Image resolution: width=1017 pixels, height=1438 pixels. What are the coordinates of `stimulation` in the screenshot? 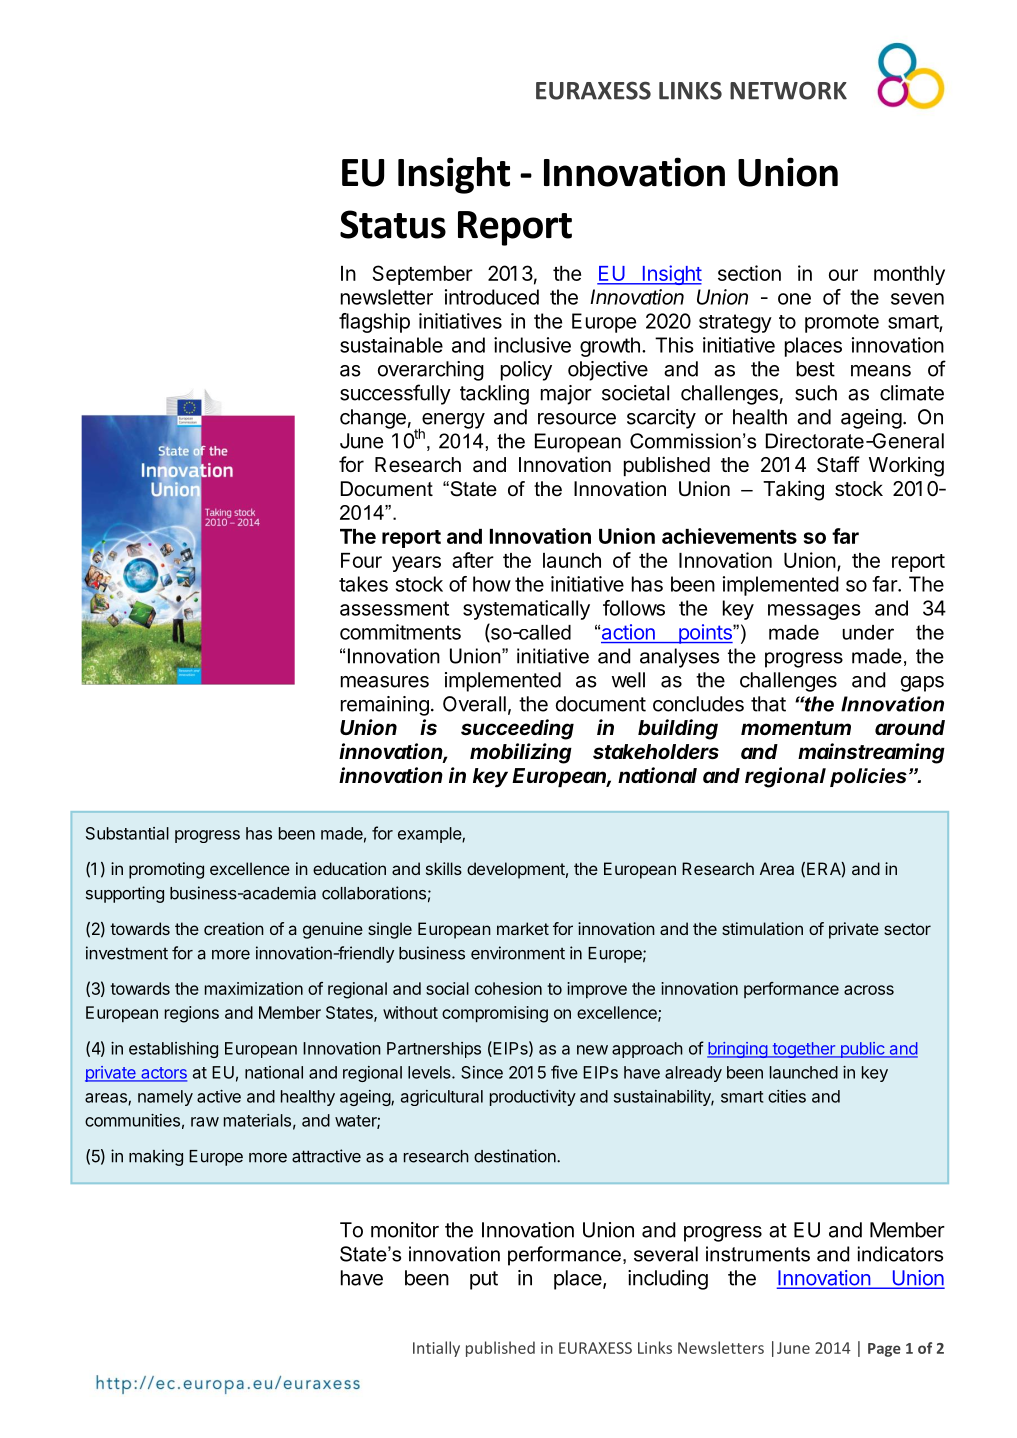 It's located at (762, 928).
